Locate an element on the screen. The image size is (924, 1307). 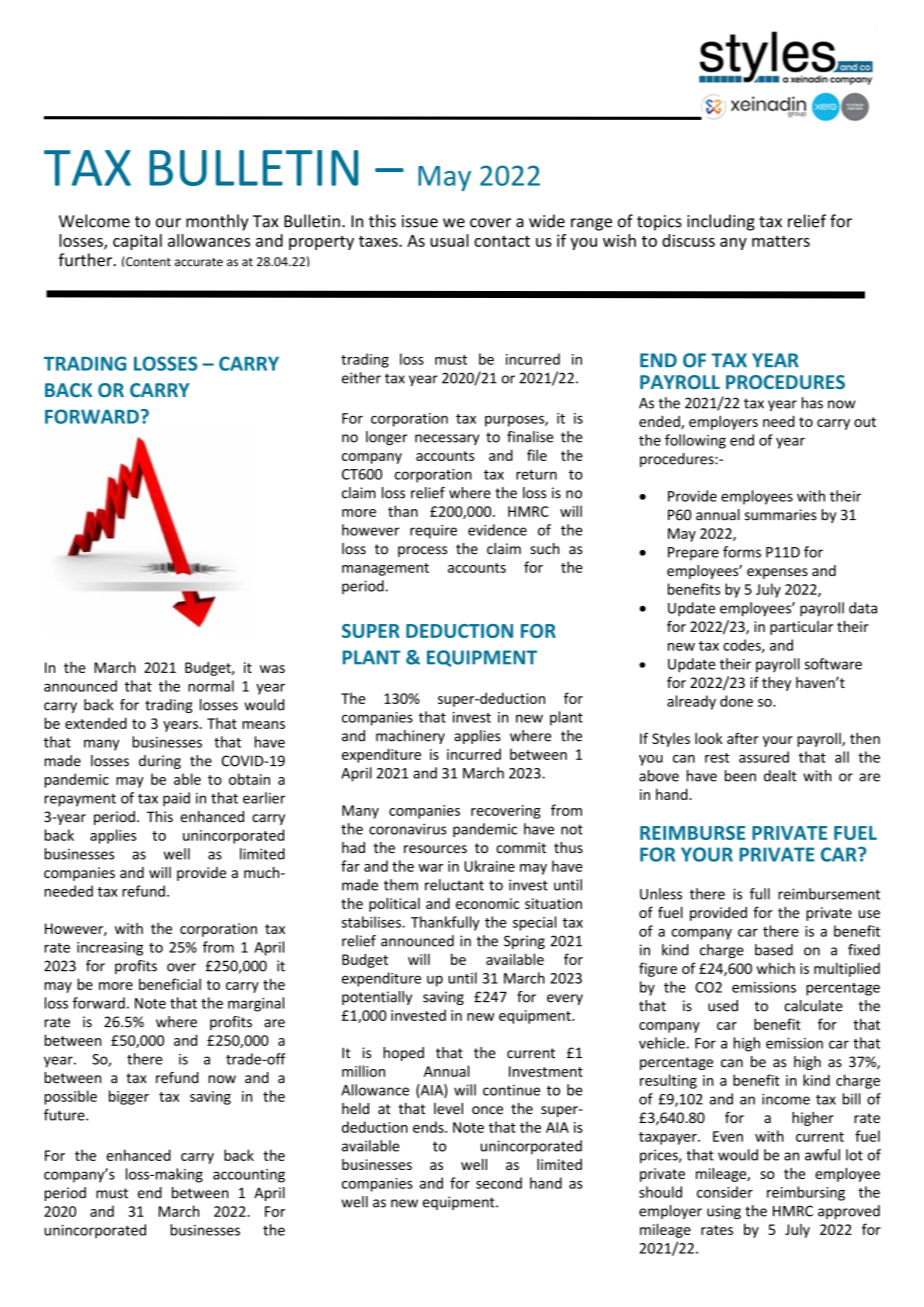
accounting is located at coordinates (249, 1176).
